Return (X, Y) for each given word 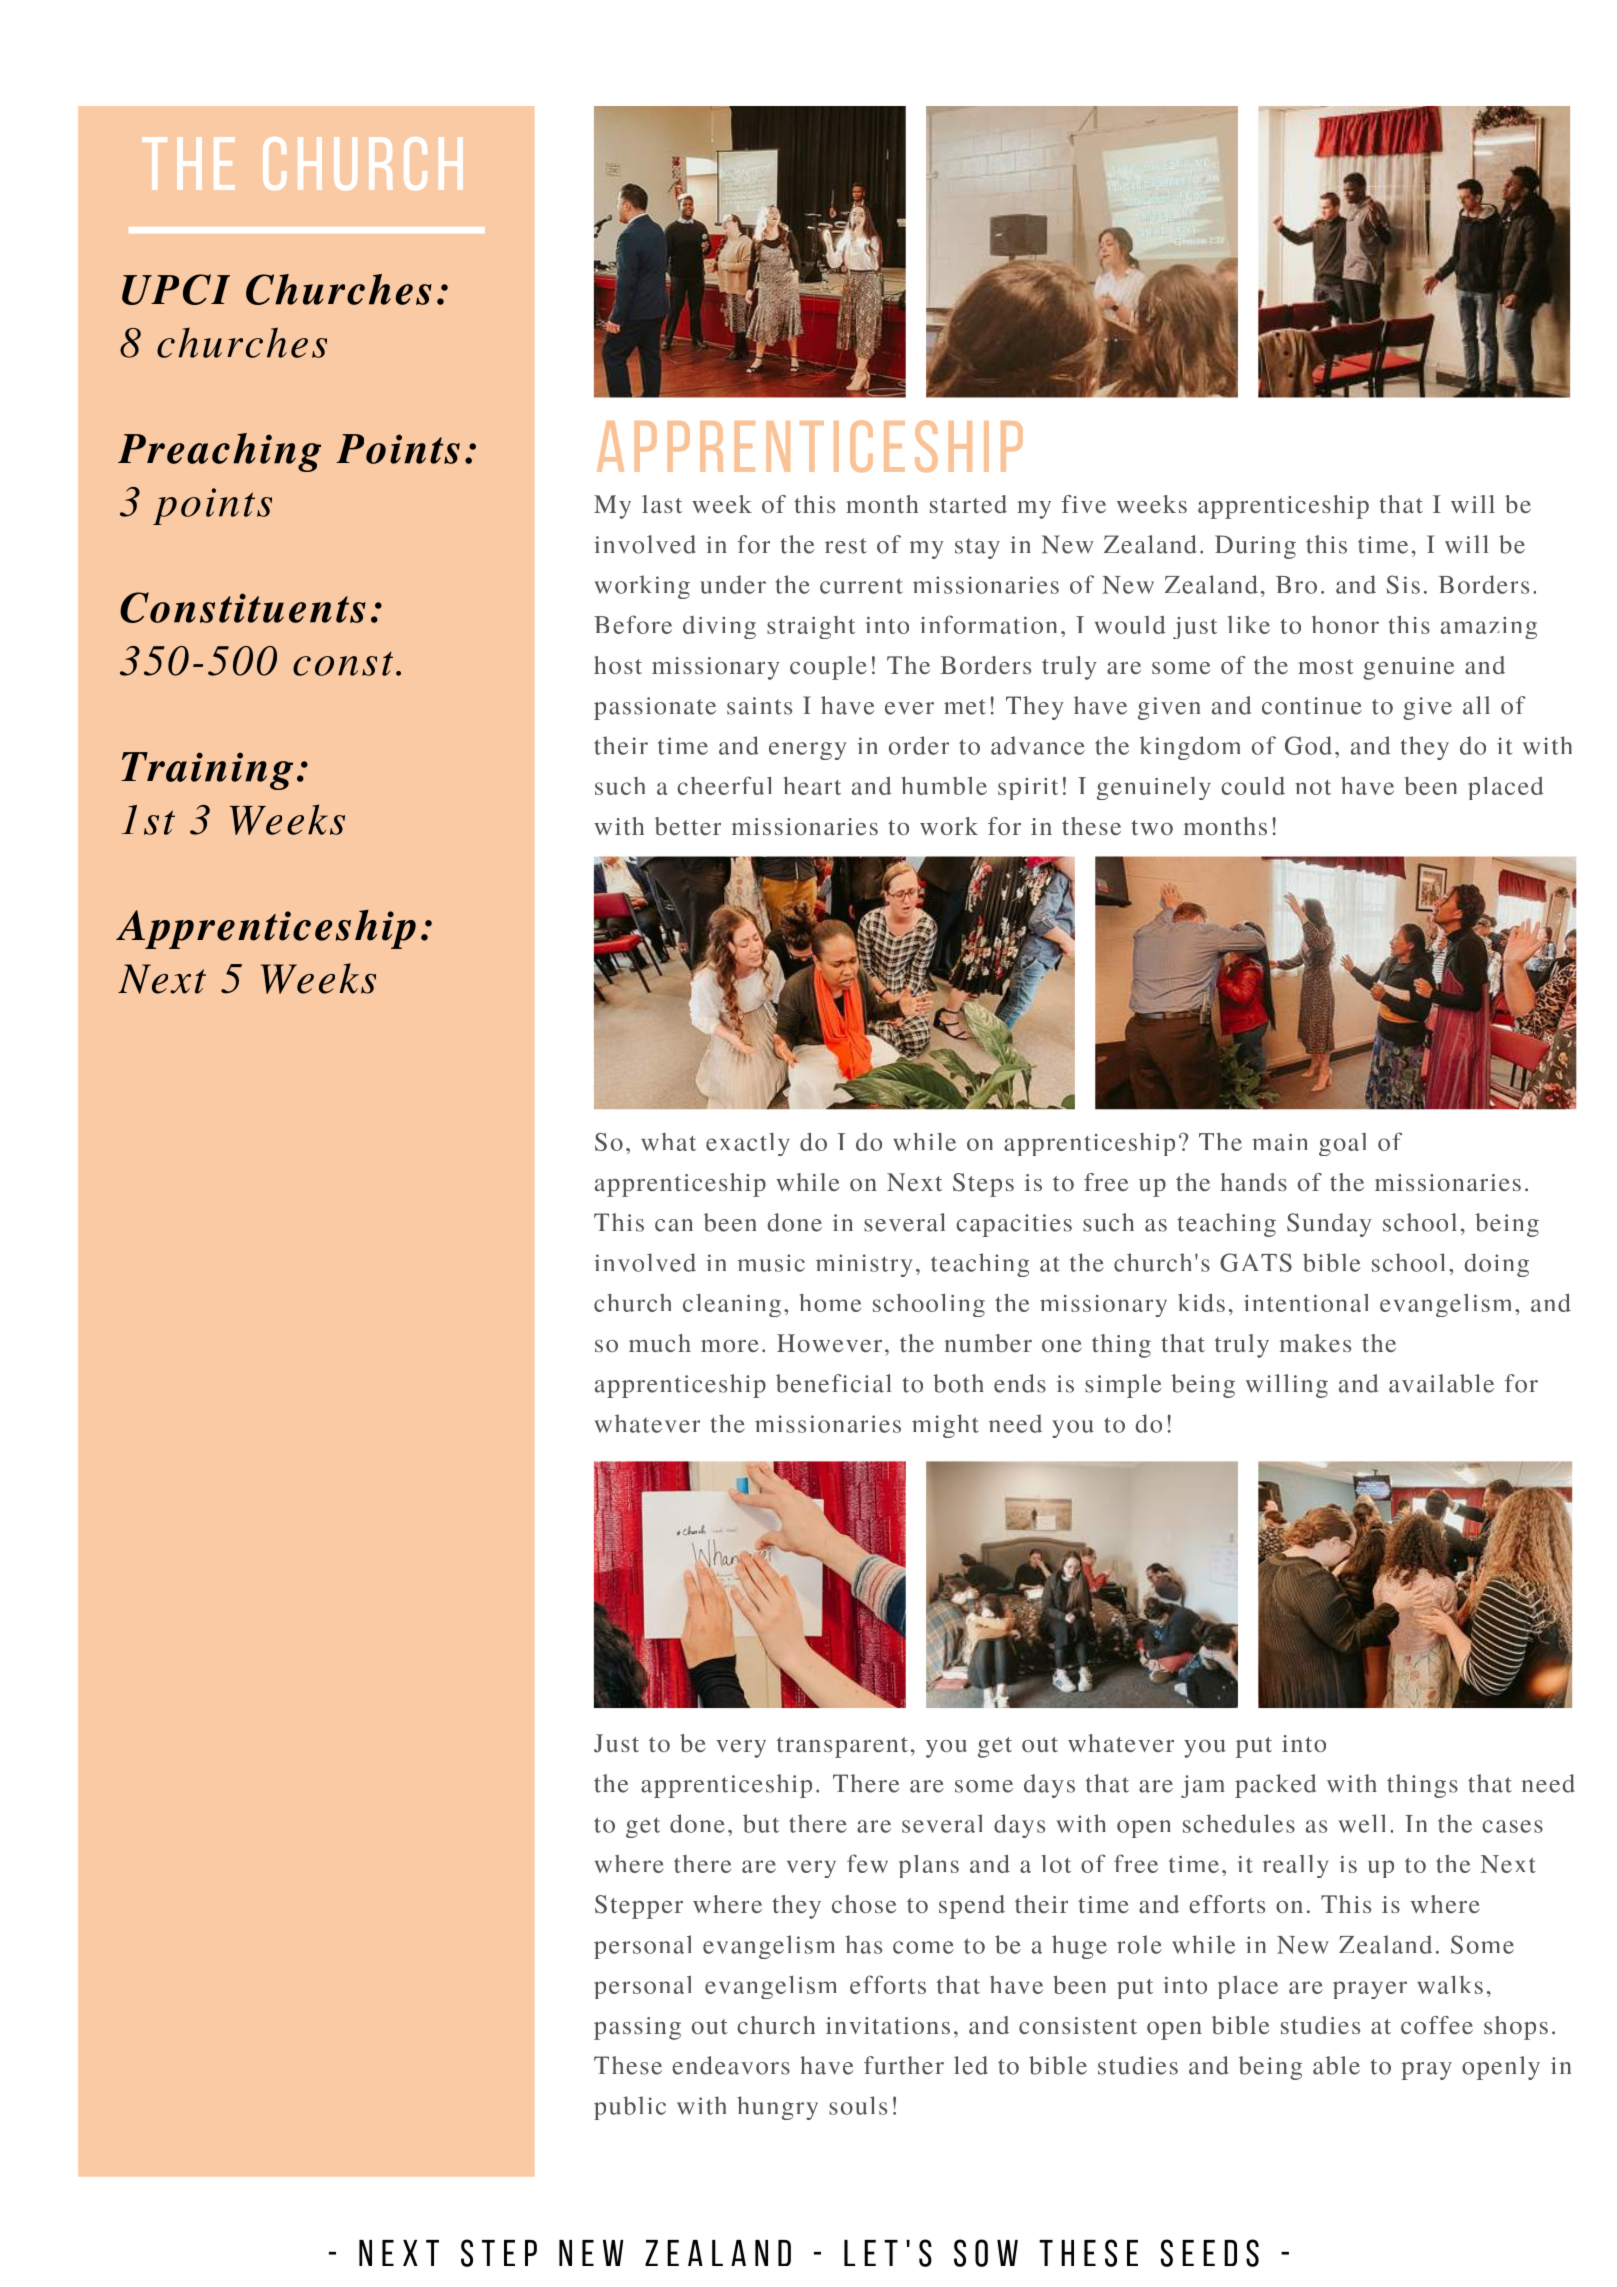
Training (207, 771)
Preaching (219, 452)
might (945, 1426)
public (630, 2108)
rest (846, 546)
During (1255, 547)
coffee (1437, 2025)
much (660, 1343)
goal (1342, 1144)
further (904, 2065)
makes (1315, 1343)
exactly (748, 1144)
